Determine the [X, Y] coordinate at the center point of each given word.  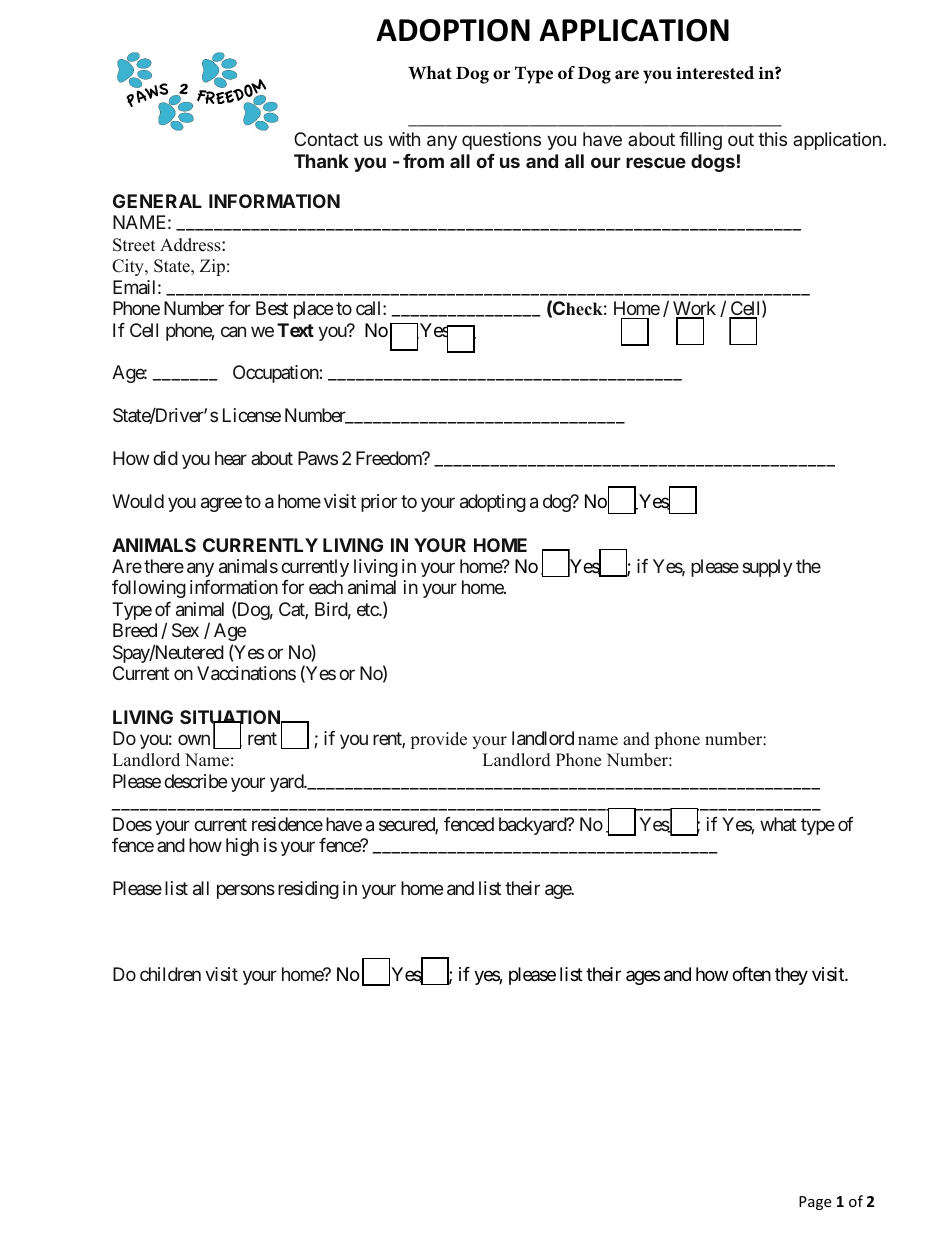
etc [368, 609]
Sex [185, 630]
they [791, 976]
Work [694, 309]
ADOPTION [453, 30]
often [751, 974]
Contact [326, 139]
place [313, 310]
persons [246, 892]
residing [308, 890]
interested [715, 73]
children [170, 974]
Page [815, 1203]
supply [767, 568]
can [233, 331]
